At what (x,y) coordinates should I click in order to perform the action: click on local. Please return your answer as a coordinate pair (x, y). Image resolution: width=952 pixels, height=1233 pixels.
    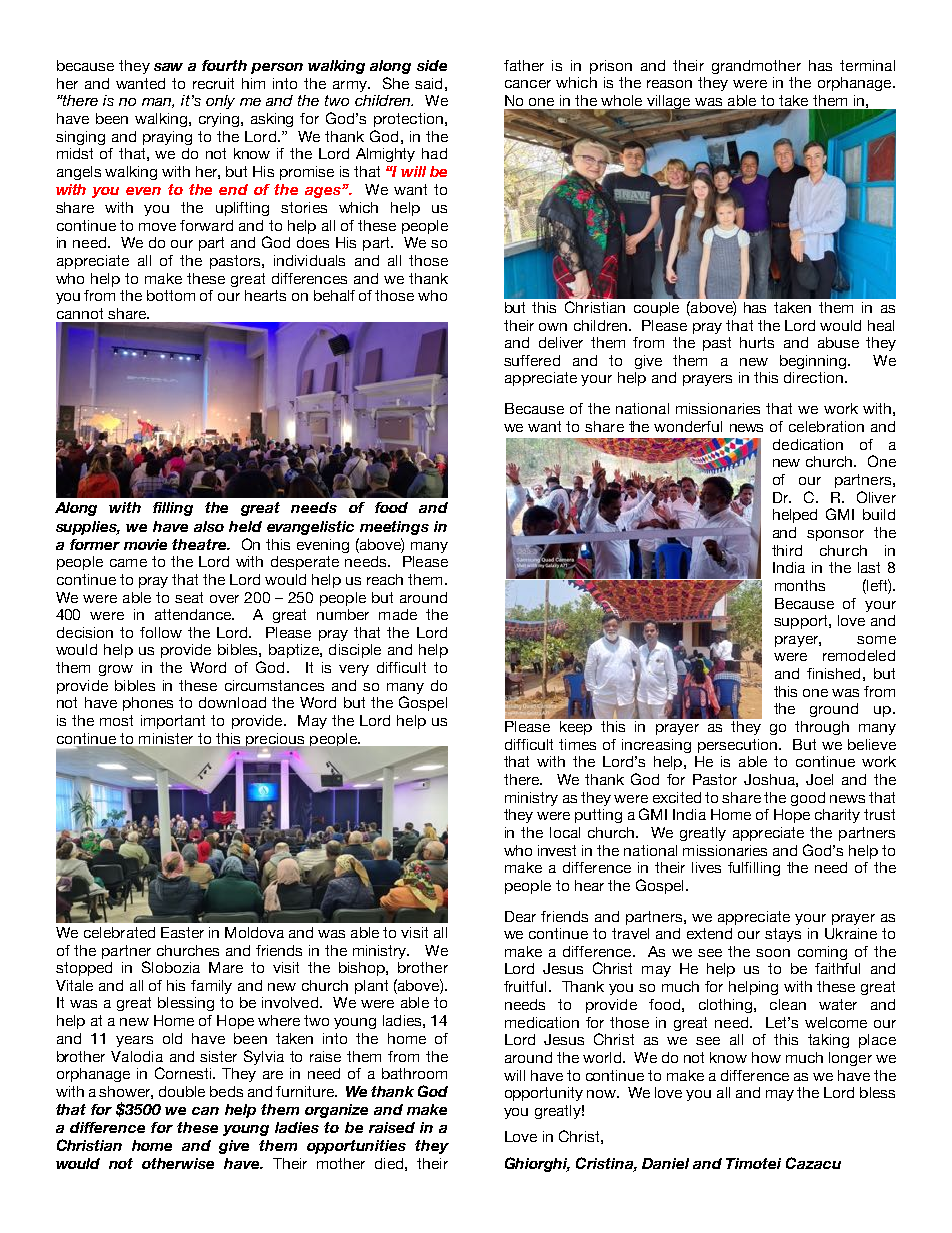
    Looking at the image, I should click on (565, 832).
